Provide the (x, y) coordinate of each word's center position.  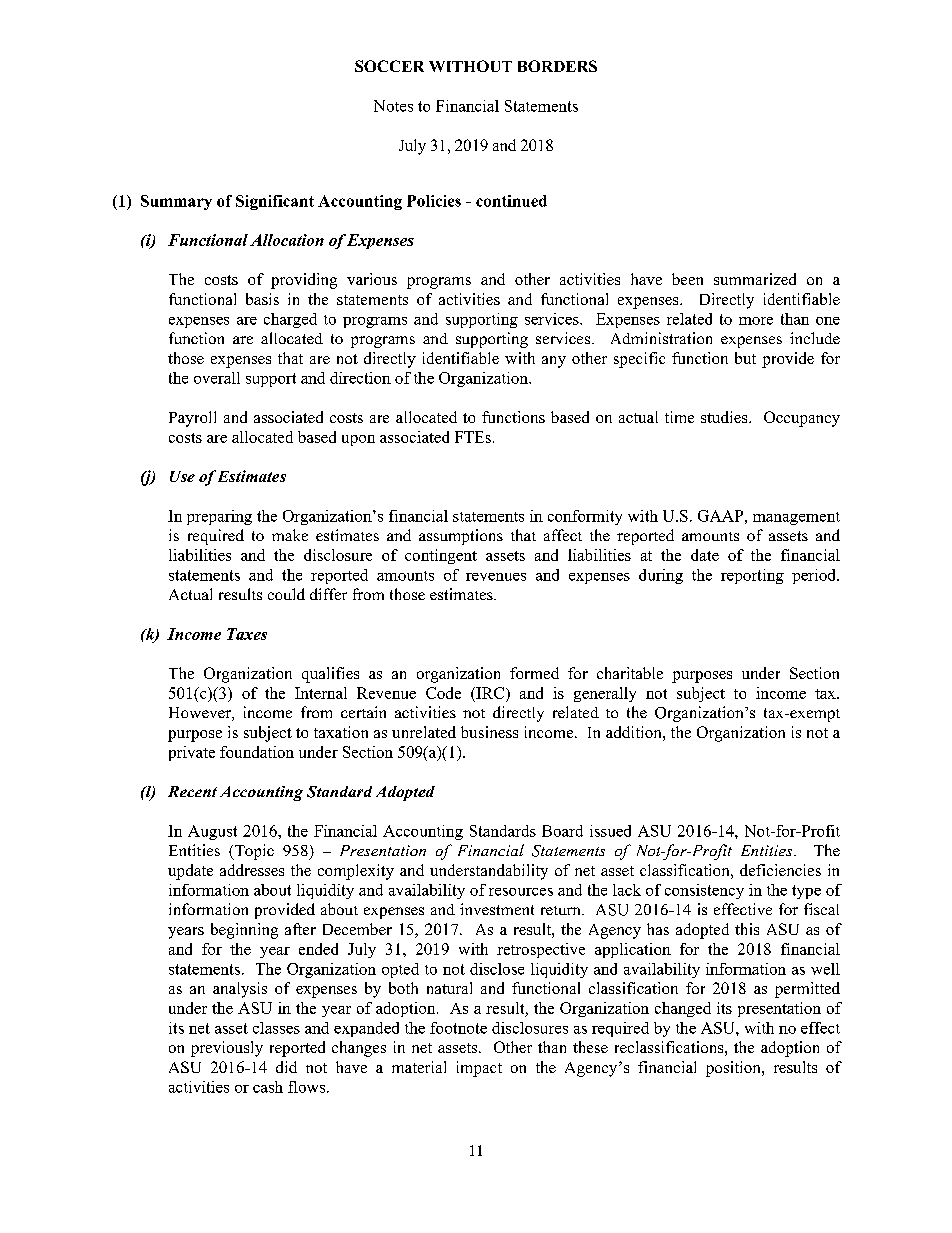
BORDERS (557, 66)
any (554, 362)
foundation (257, 752)
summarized (755, 279)
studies (725, 417)
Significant (275, 202)
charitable (630, 673)
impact (479, 1069)
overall (217, 378)
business (489, 732)
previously (227, 1049)
